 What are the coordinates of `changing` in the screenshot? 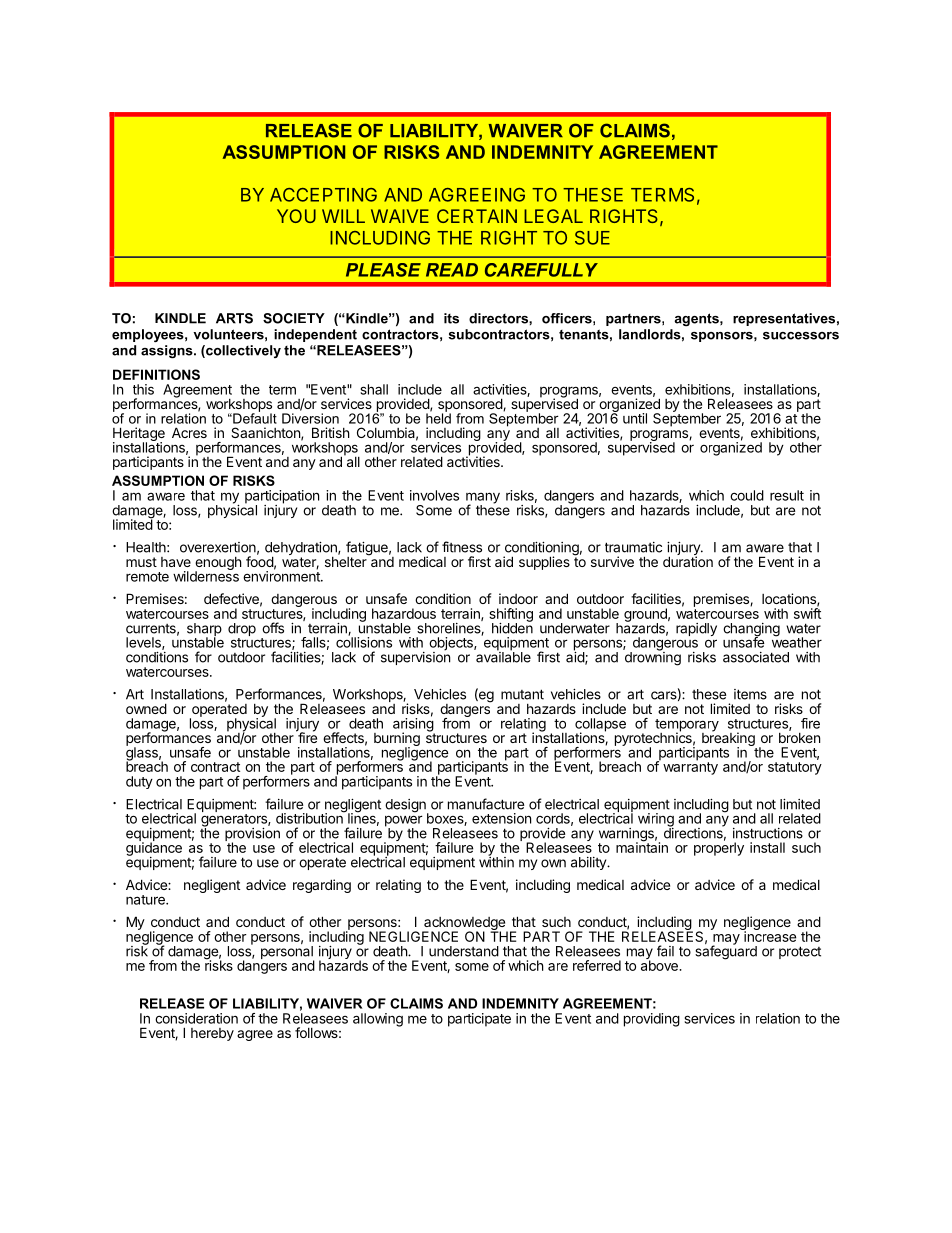 It's located at (751, 631).
